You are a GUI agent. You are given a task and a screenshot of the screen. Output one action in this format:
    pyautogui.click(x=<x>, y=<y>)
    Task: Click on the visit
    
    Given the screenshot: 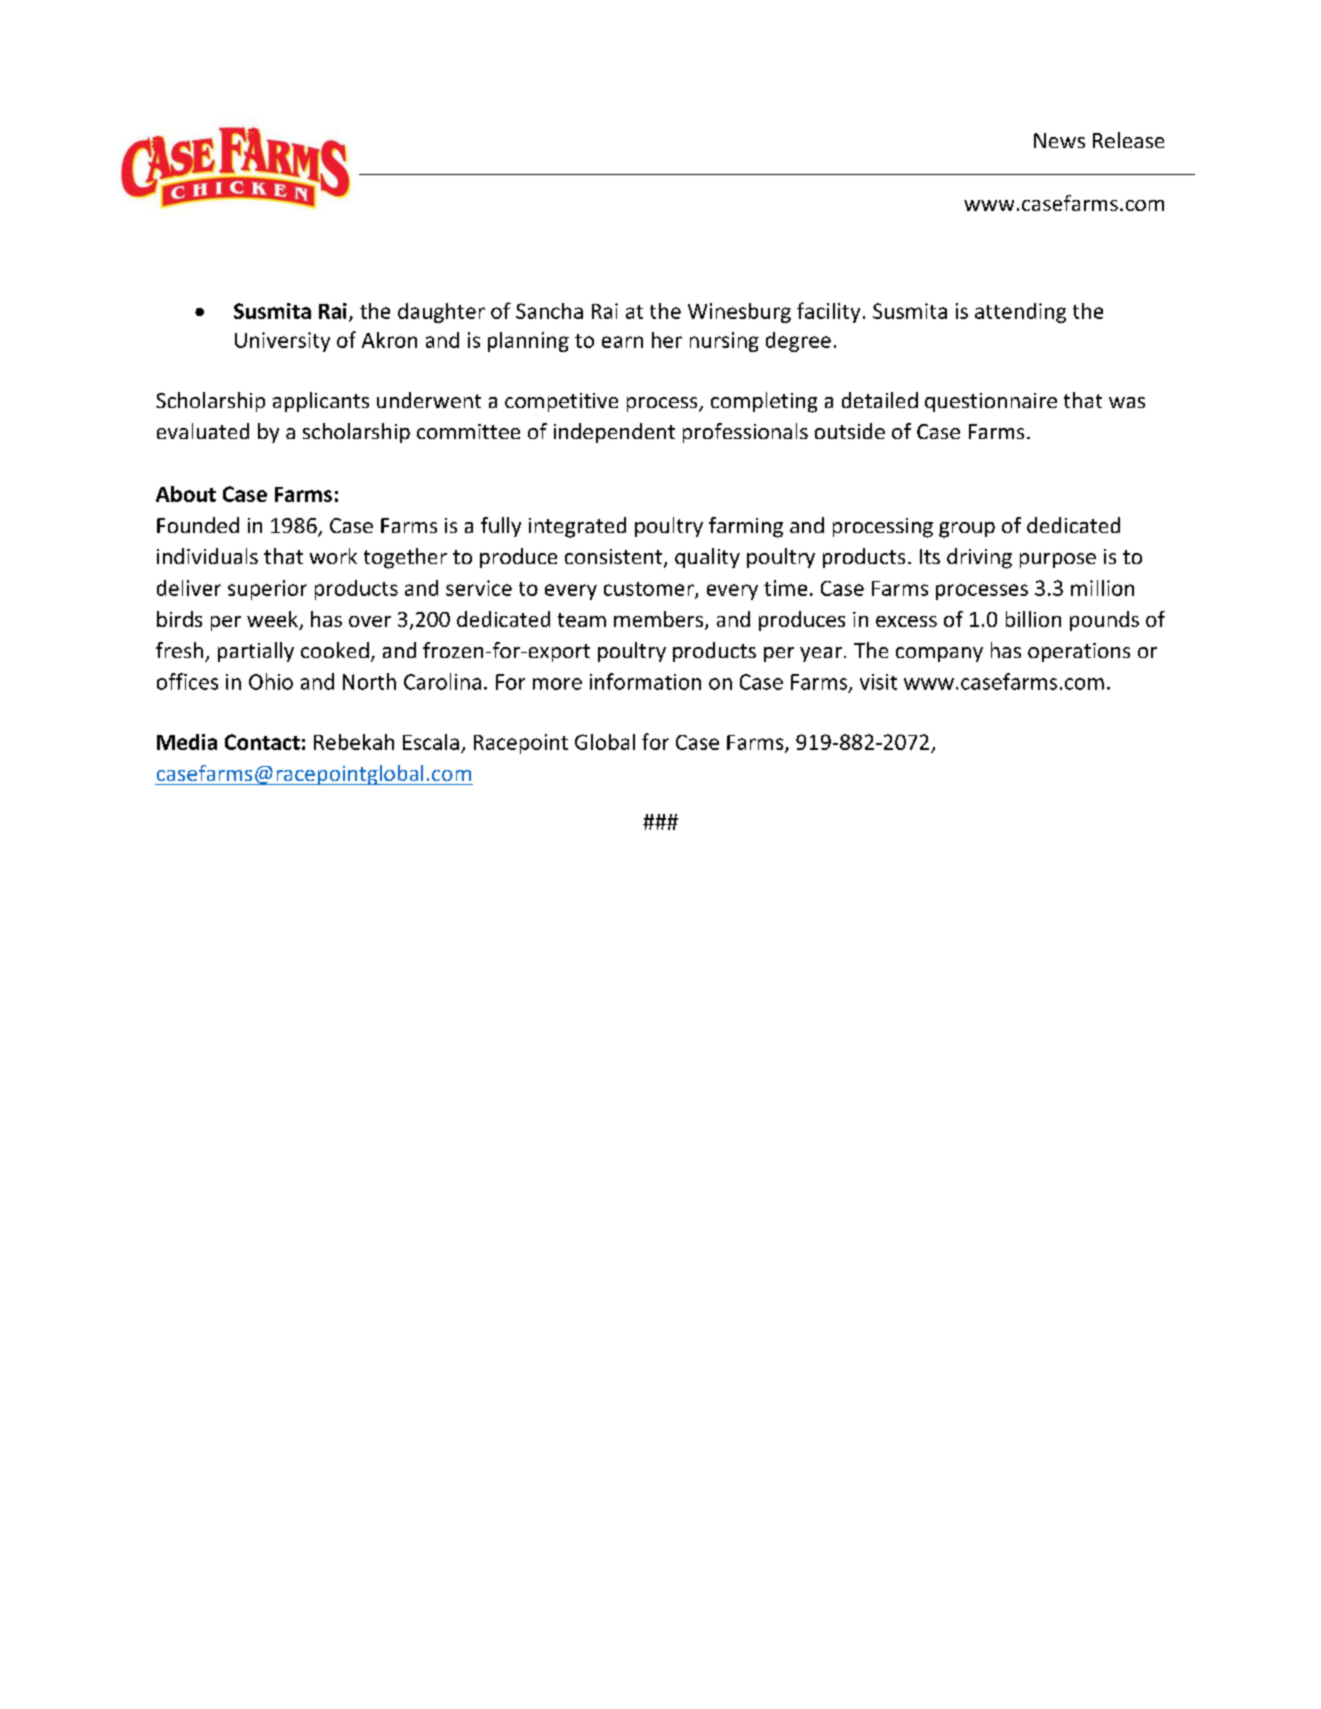 What is the action you would take?
    pyautogui.click(x=878, y=682)
